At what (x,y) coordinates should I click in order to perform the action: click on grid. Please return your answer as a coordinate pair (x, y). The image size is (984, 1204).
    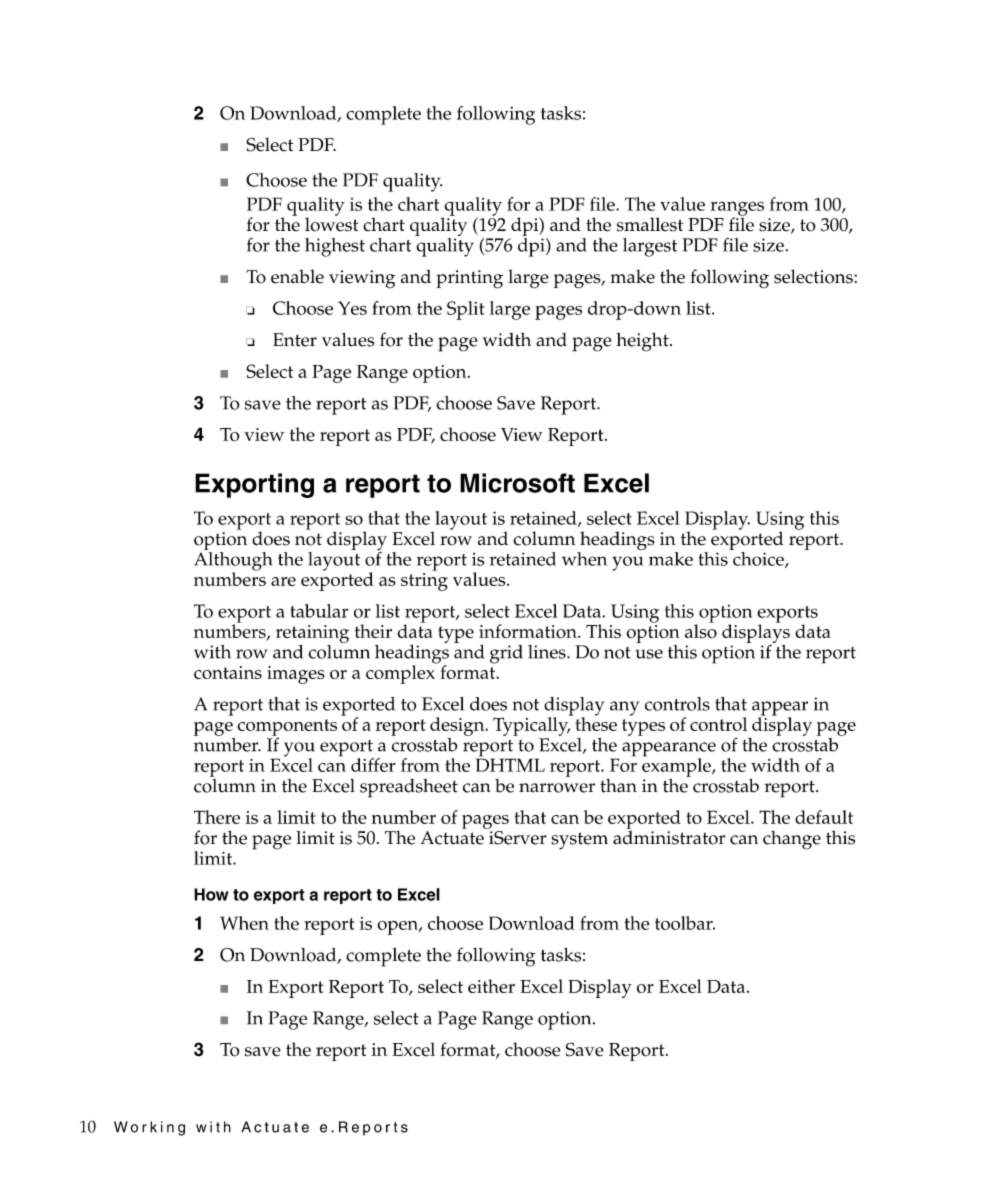
    Looking at the image, I should click on (506, 654).
